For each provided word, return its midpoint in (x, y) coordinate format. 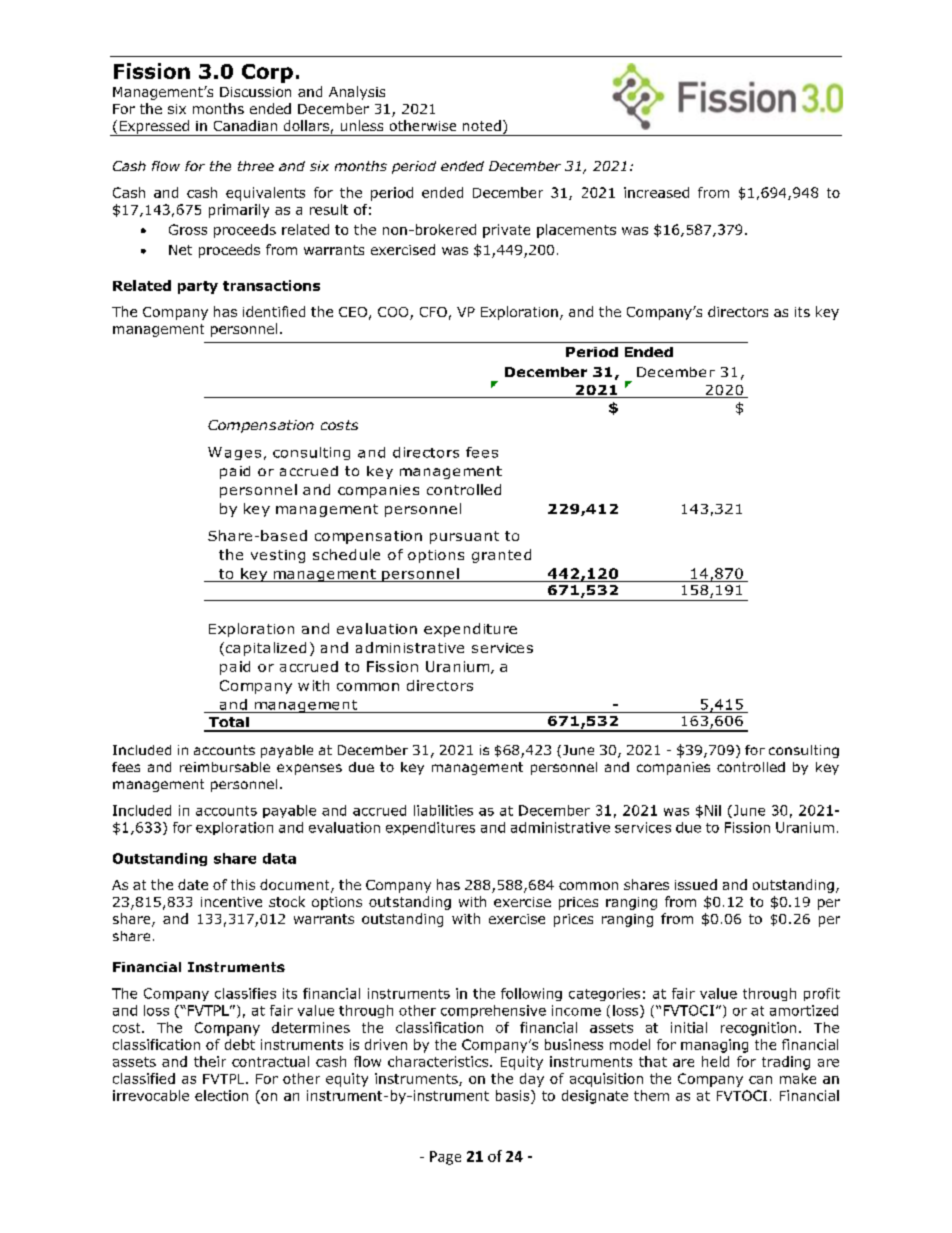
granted (501, 556)
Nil (713, 810)
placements (576, 231)
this (243, 884)
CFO (433, 312)
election (221, 1095)
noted (482, 125)
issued (696, 884)
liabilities (443, 810)
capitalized (264, 649)
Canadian (245, 125)
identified (274, 311)
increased (656, 192)
